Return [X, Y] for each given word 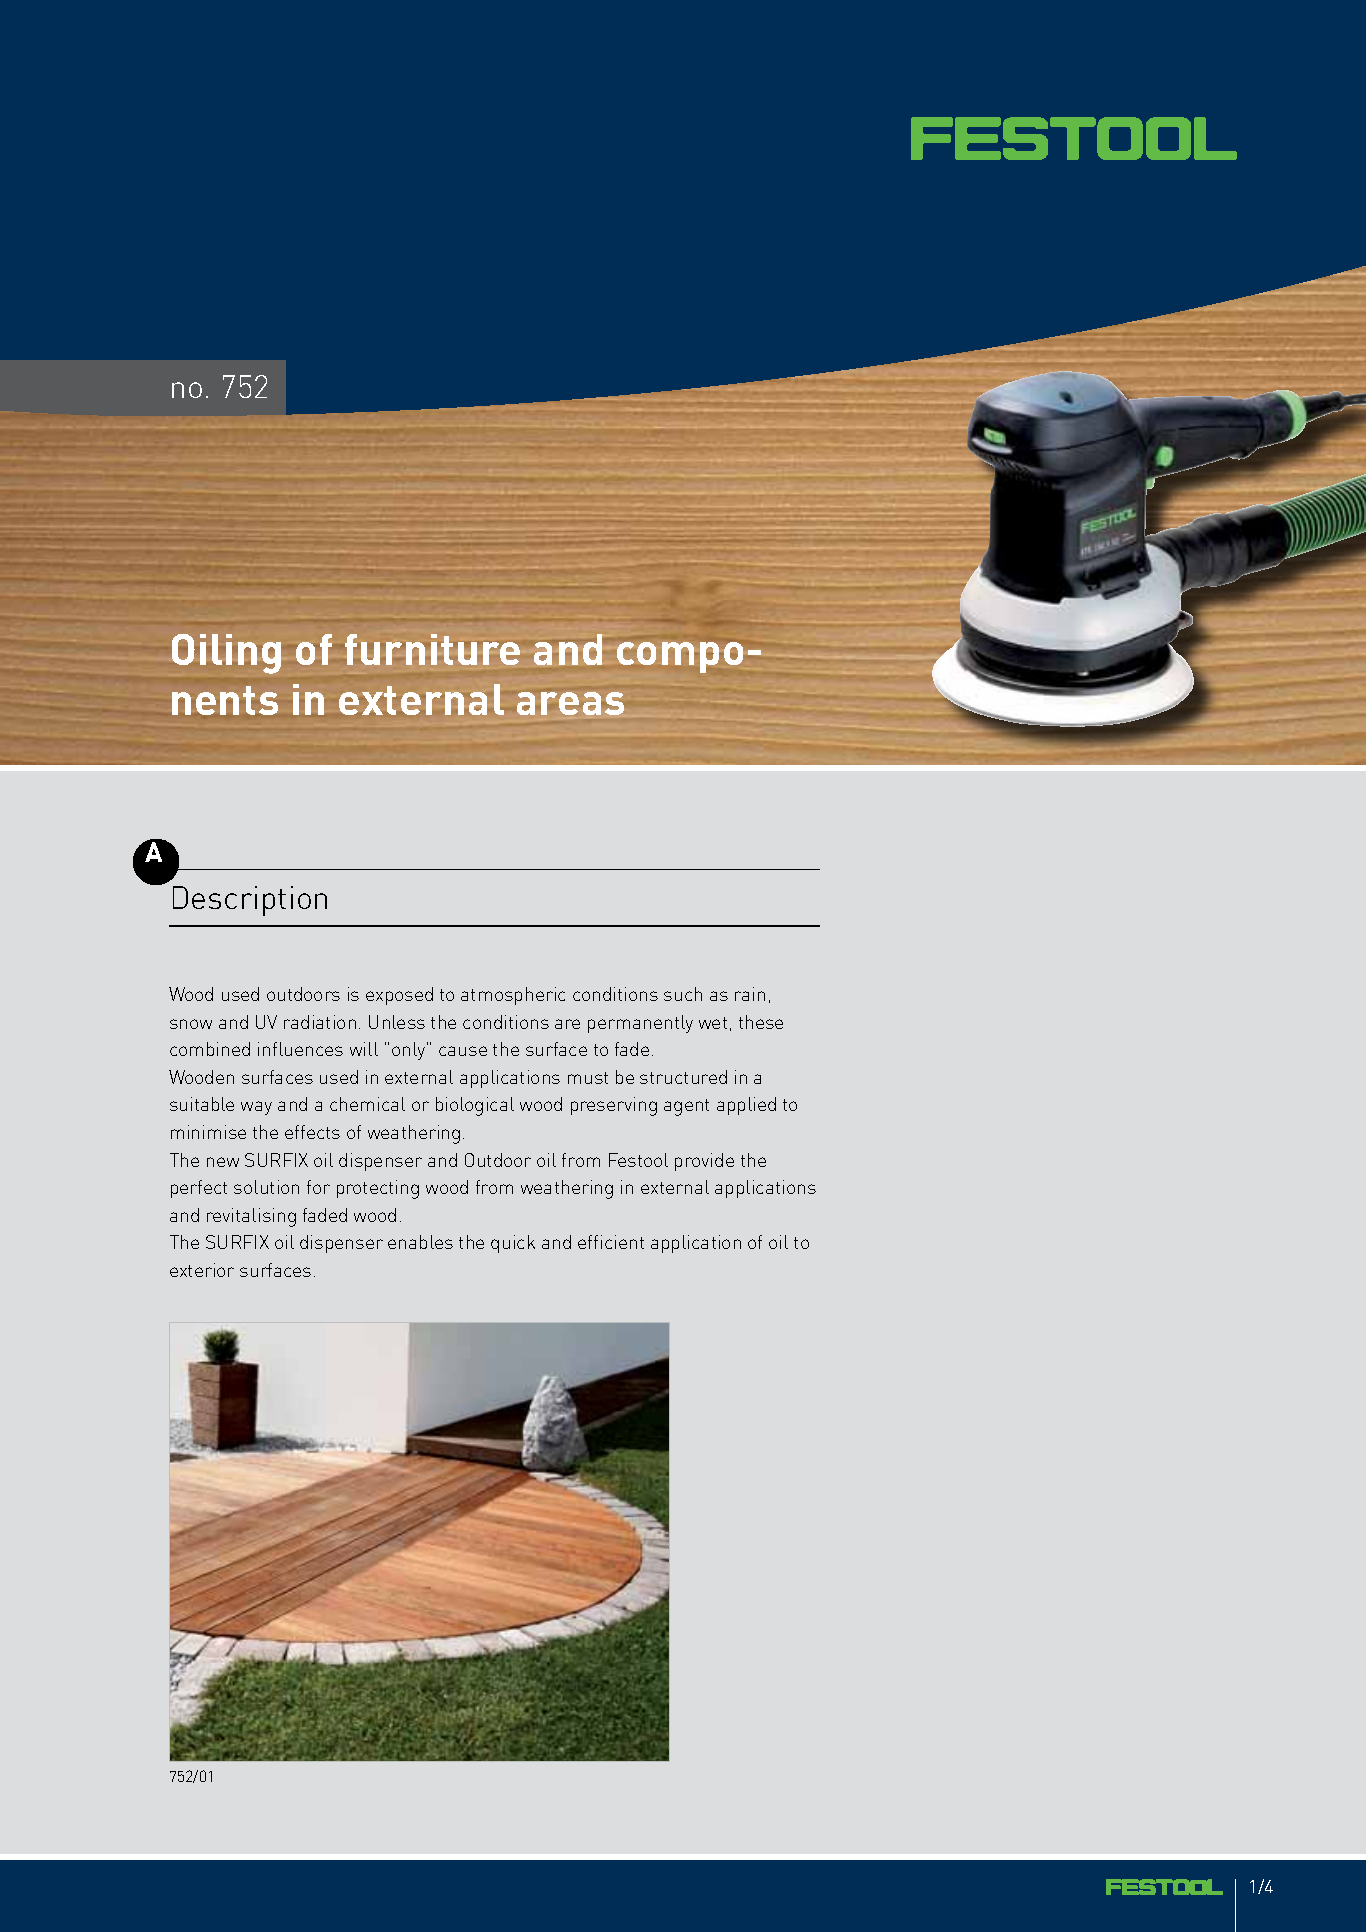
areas [570, 703]
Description [250, 901]
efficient [611, 1242]
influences [300, 1049]
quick [513, 1244]
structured [683, 1077]
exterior [202, 1270]
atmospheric [513, 996]
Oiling [226, 654]
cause [463, 1051]
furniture [432, 649]
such [683, 994]
